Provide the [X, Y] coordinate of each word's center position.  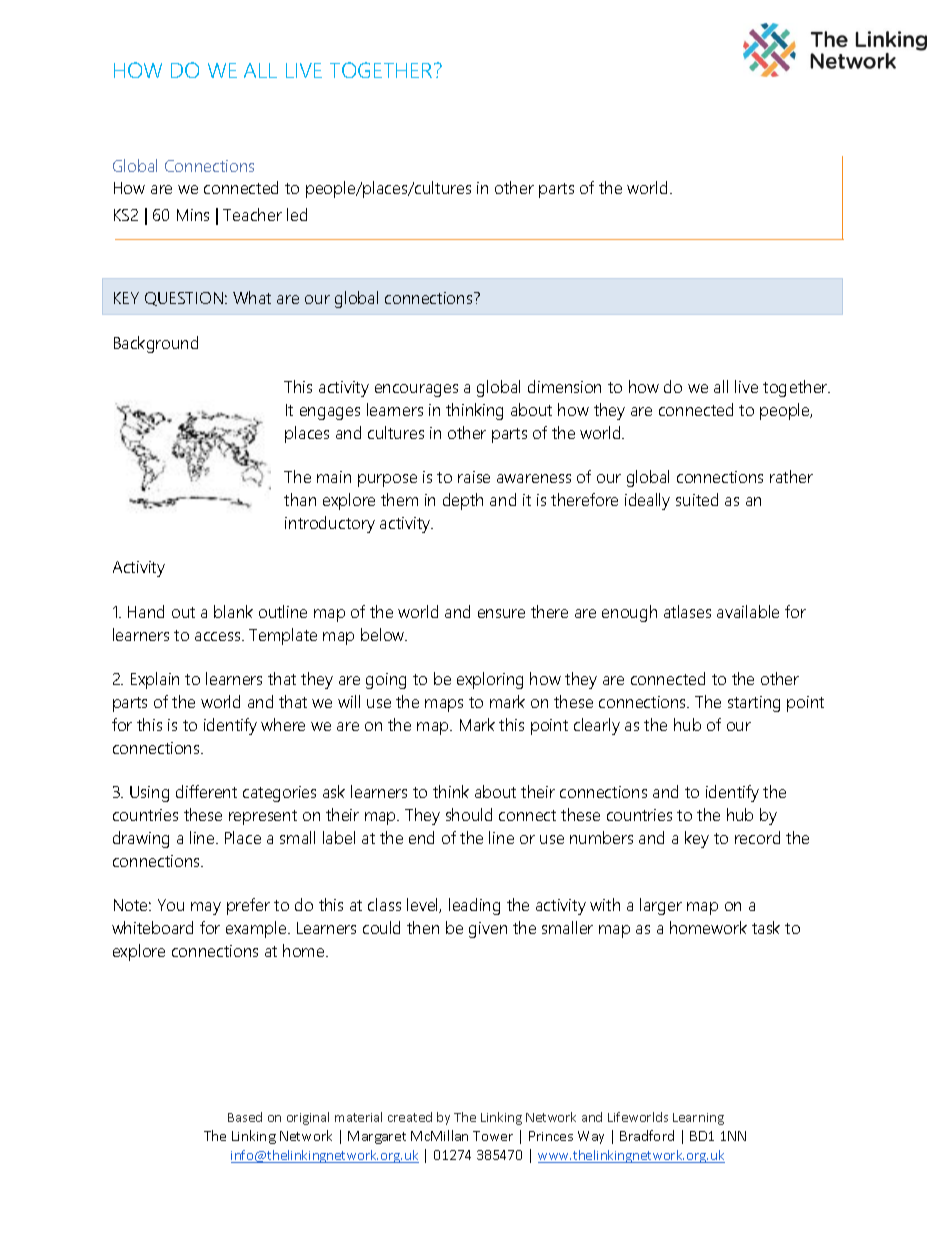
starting [754, 704]
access [219, 636]
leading [474, 906]
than [300, 499]
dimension [564, 386]
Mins [193, 215]
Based [245, 1117]
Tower [493, 1136]
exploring [490, 680]
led [297, 214]
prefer [248, 906]
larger [661, 906]
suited [697, 499]
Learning [698, 1119]
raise [474, 477]
